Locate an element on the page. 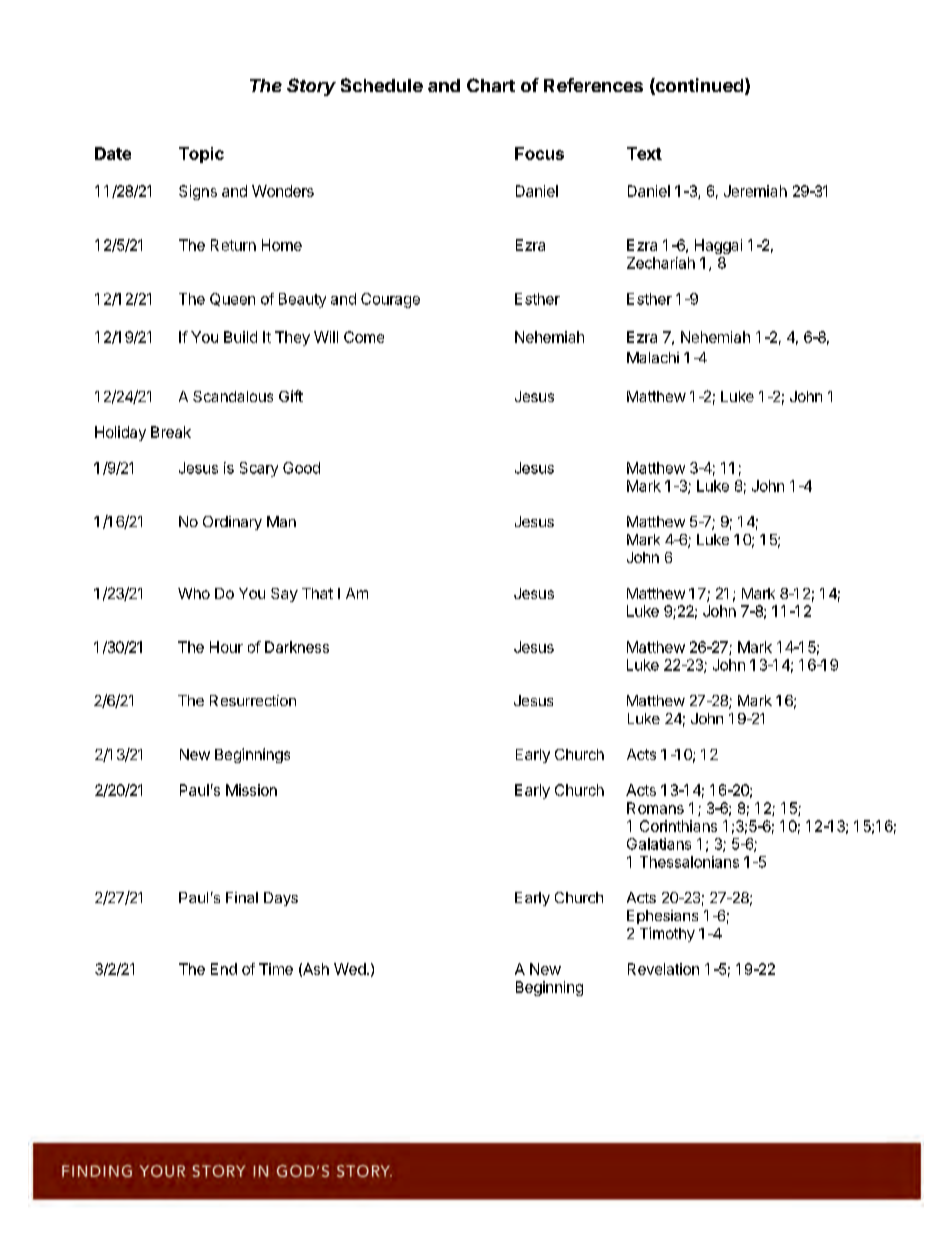  Text is located at coordinates (644, 153).
